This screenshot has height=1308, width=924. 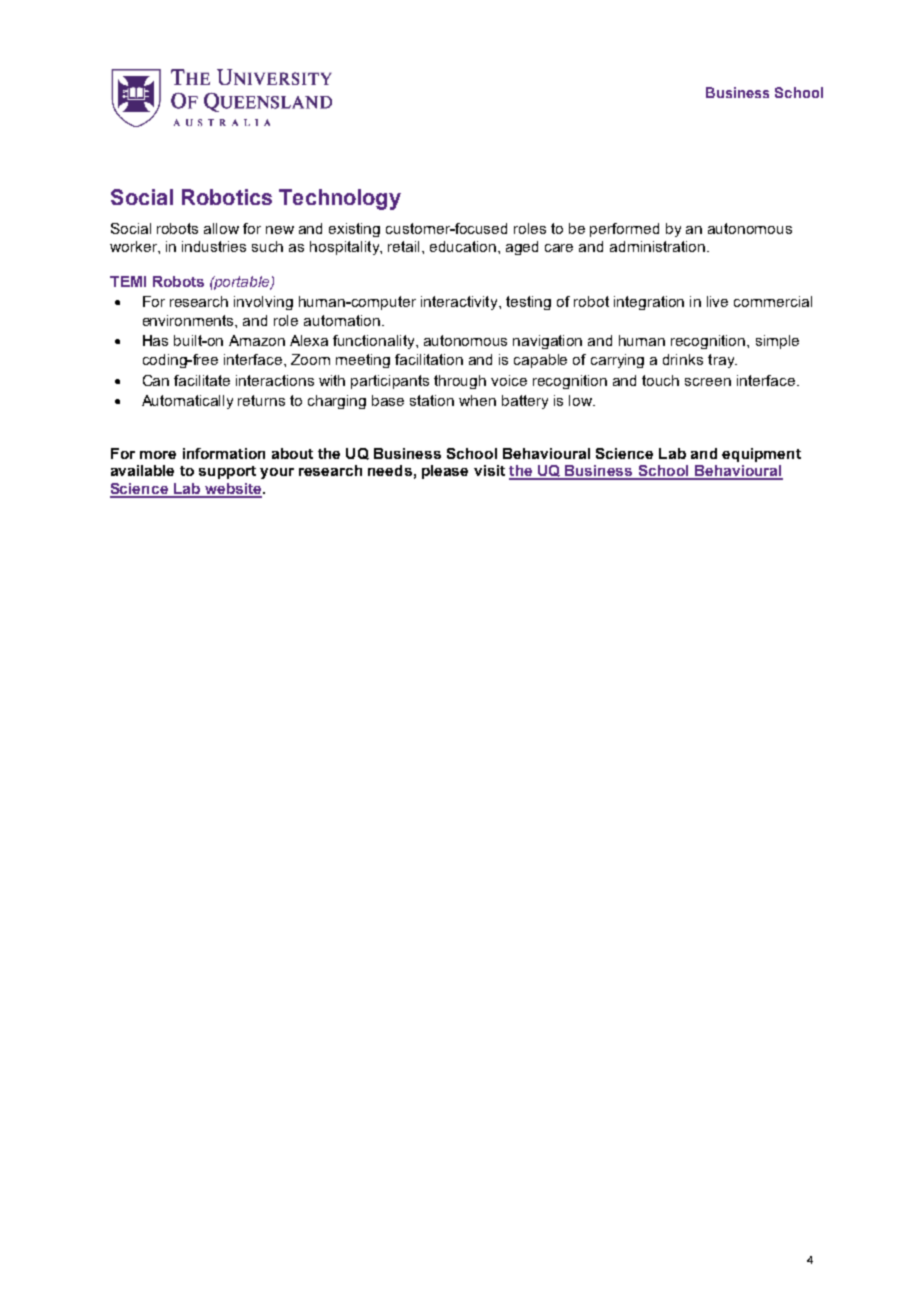 What do you see at coordinates (257, 340) in the screenshot?
I see `Amazon` at bounding box center [257, 340].
